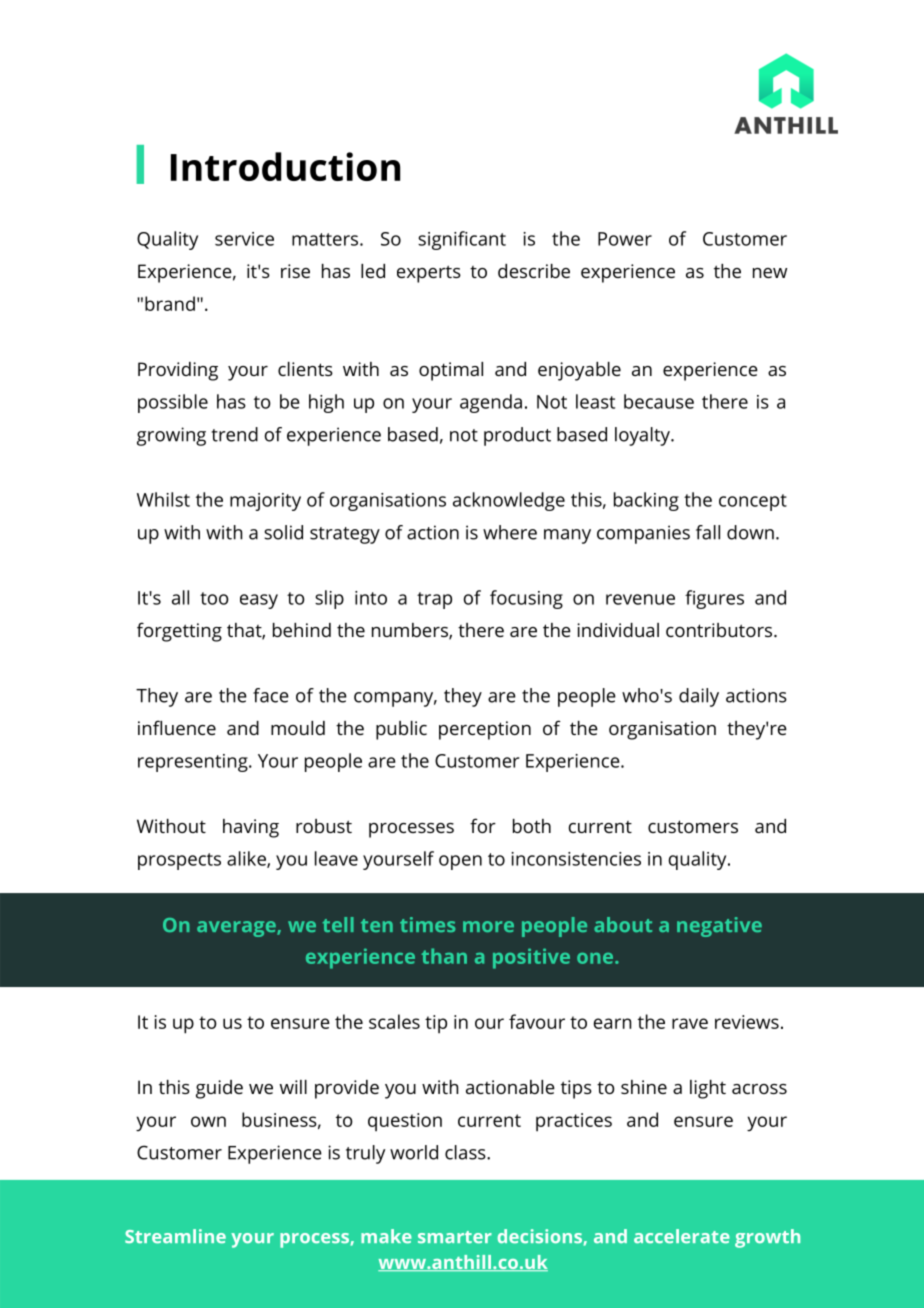 The image size is (924, 1308). I want to click on service, so click(244, 239).
